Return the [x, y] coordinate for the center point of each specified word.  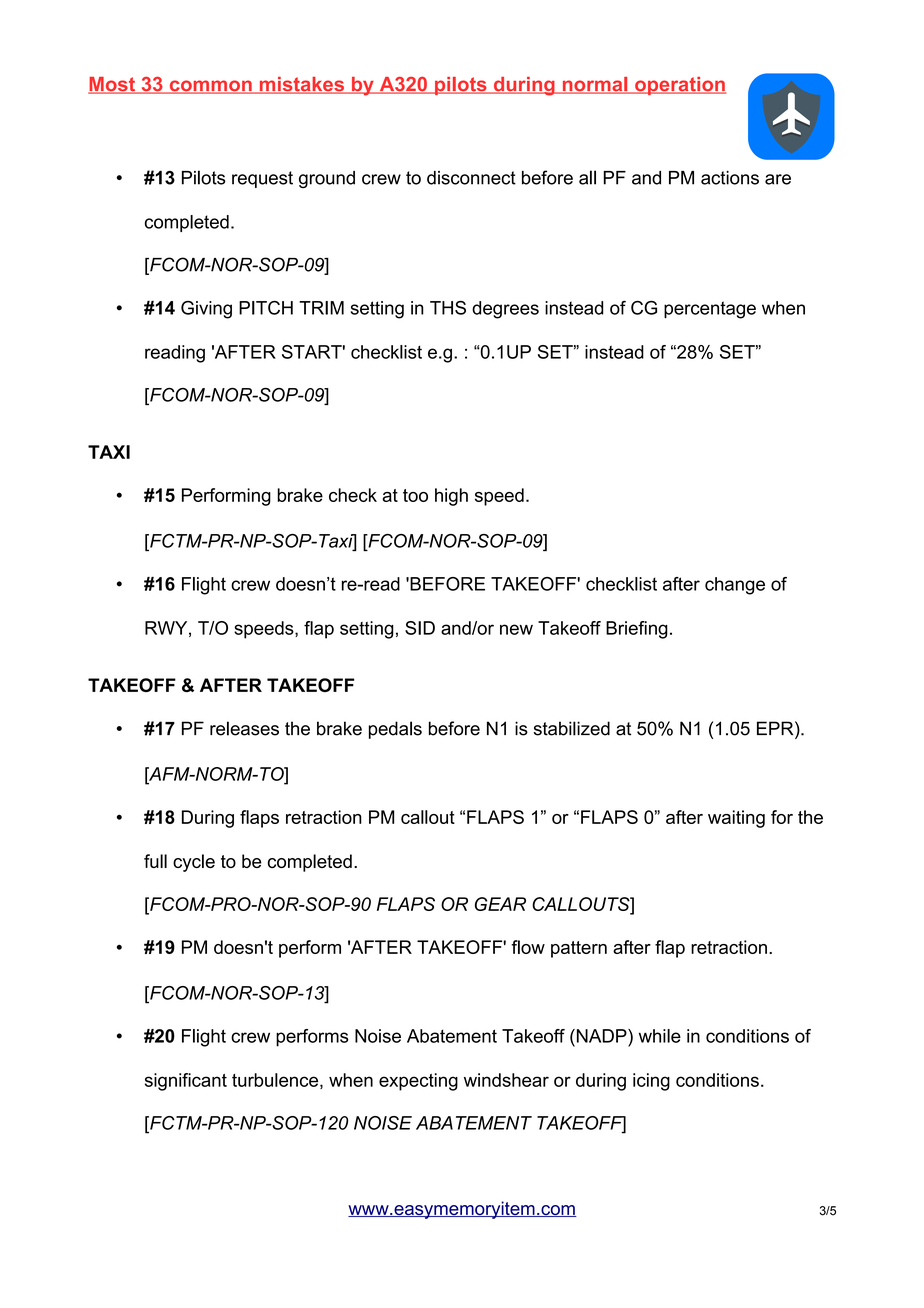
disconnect [471, 178]
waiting [736, 819]
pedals [395, 730]
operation [679, 86]
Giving [206, 310]
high [451, 497]
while [660, 1036]
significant [186, 1082]
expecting [418, 1082]
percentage [710, 310]
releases [244, 728]
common [210, 87]
